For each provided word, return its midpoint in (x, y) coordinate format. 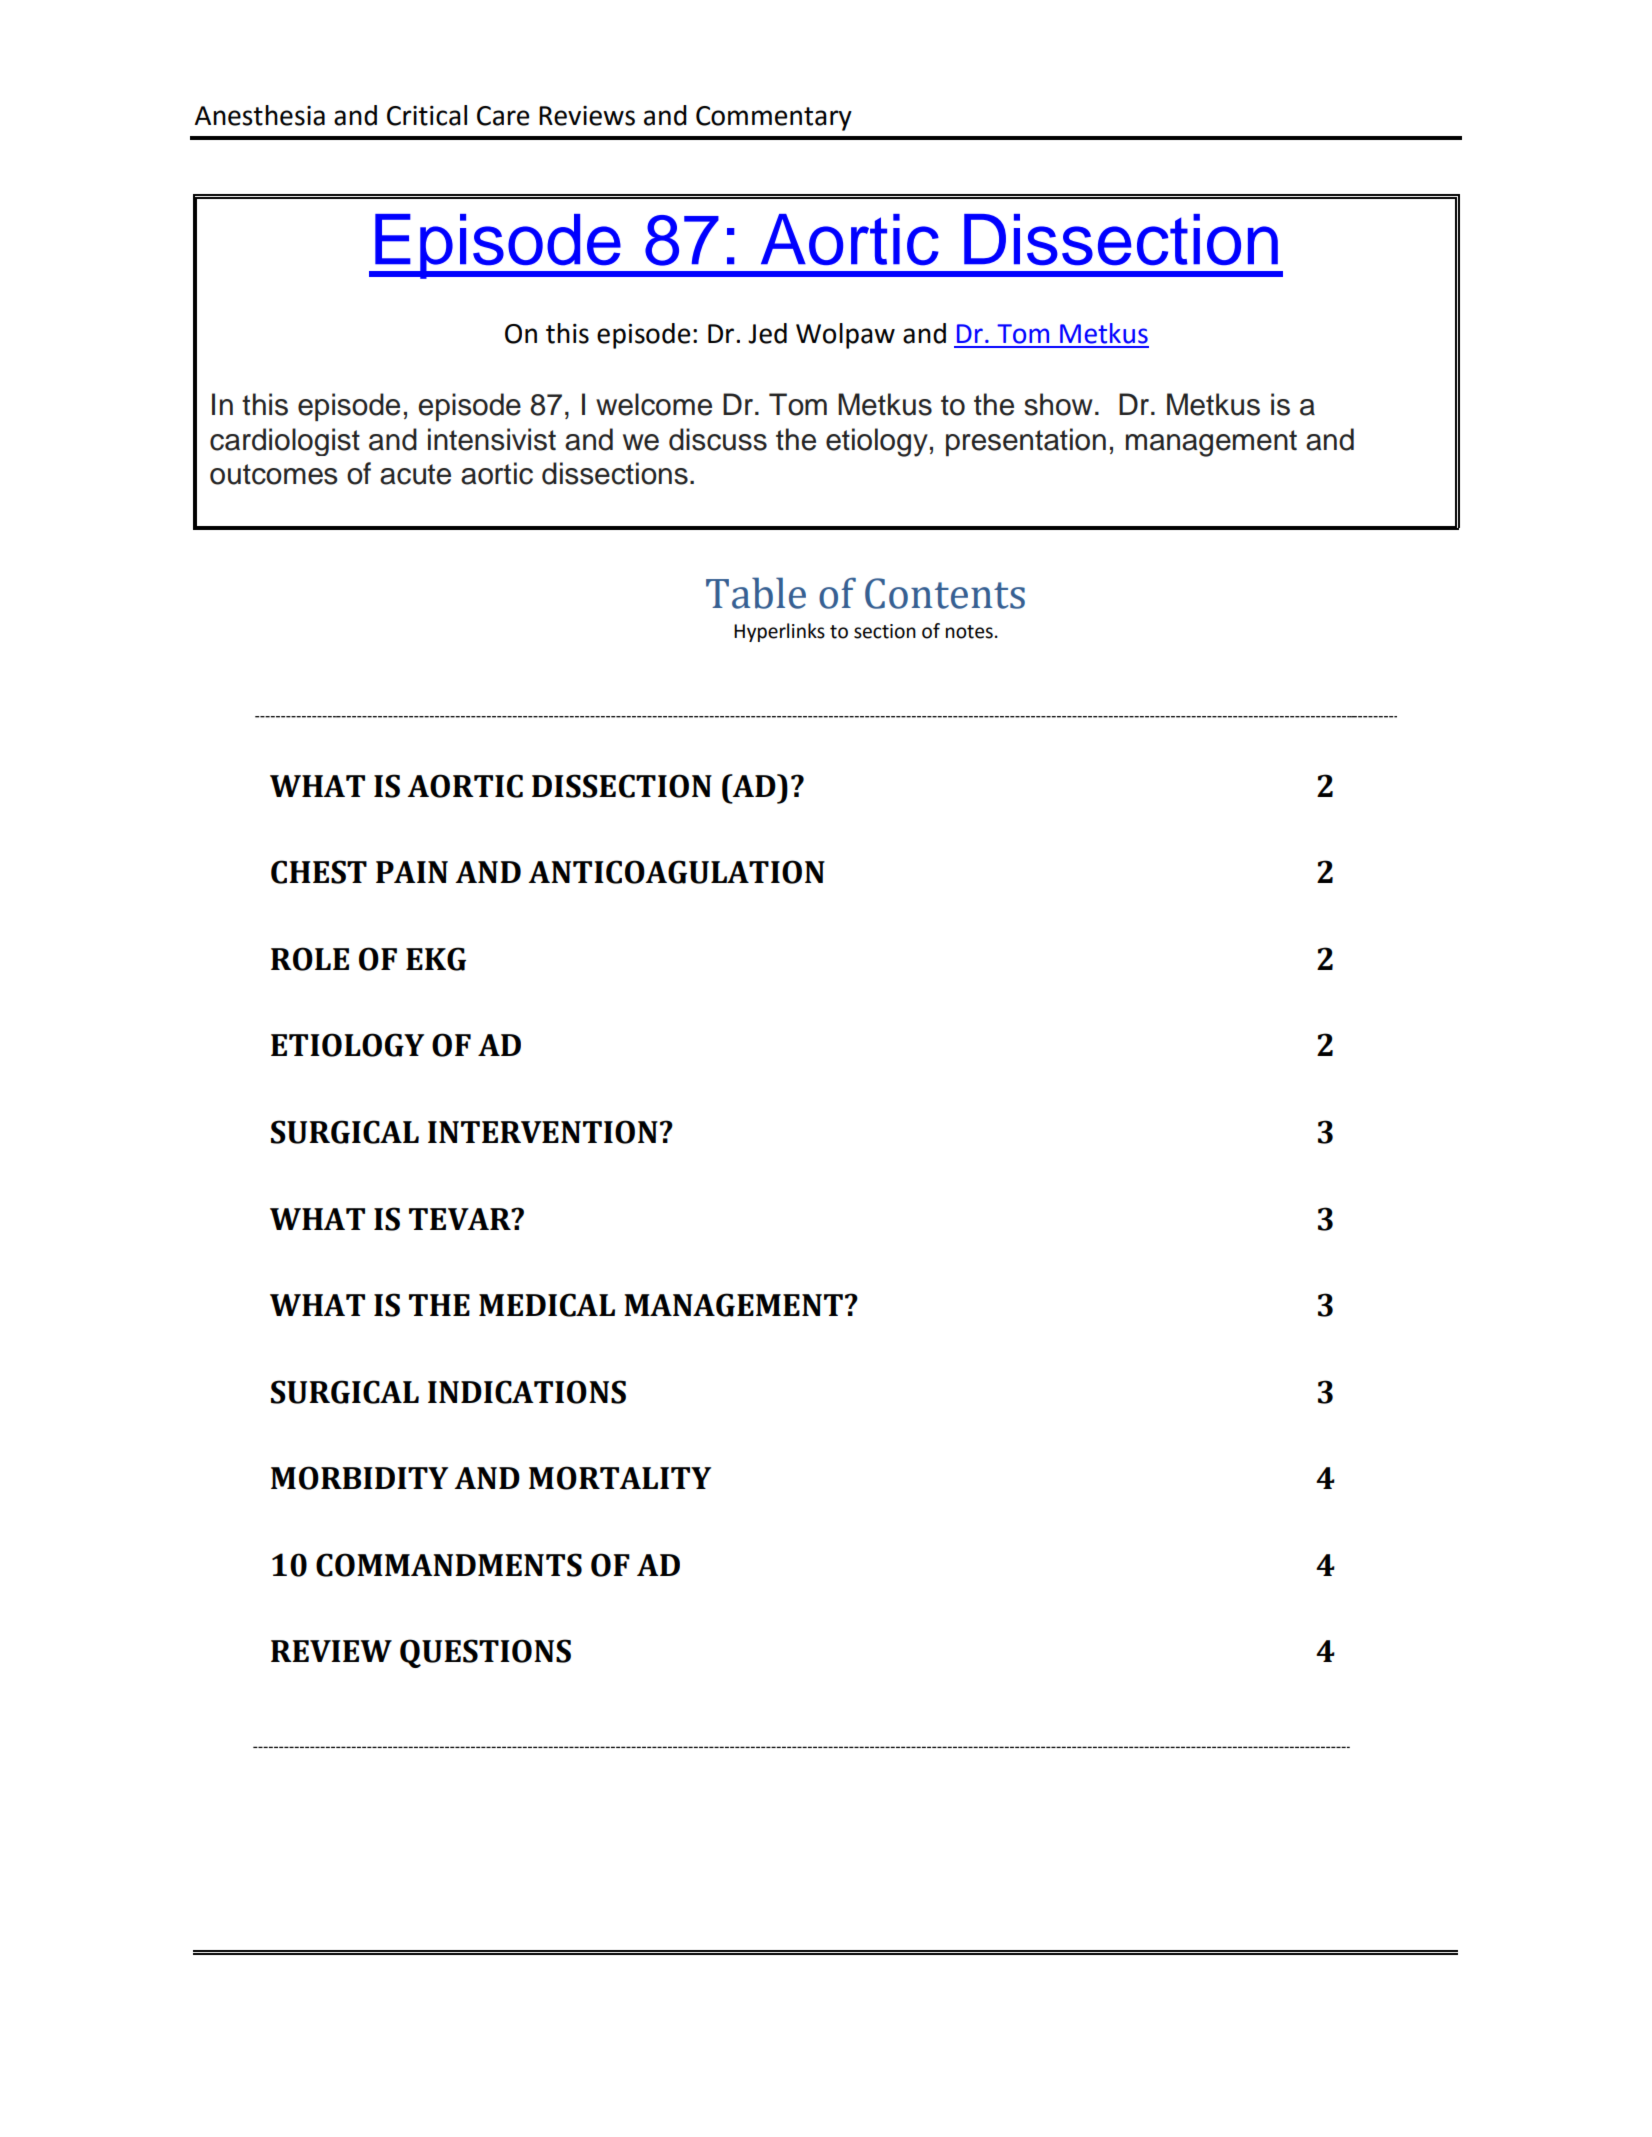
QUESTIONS (485, 1653)
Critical (427, 115)
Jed (767, 333)
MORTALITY (620, 1478)
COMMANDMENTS (449, 1565)
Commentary (774, 118)
